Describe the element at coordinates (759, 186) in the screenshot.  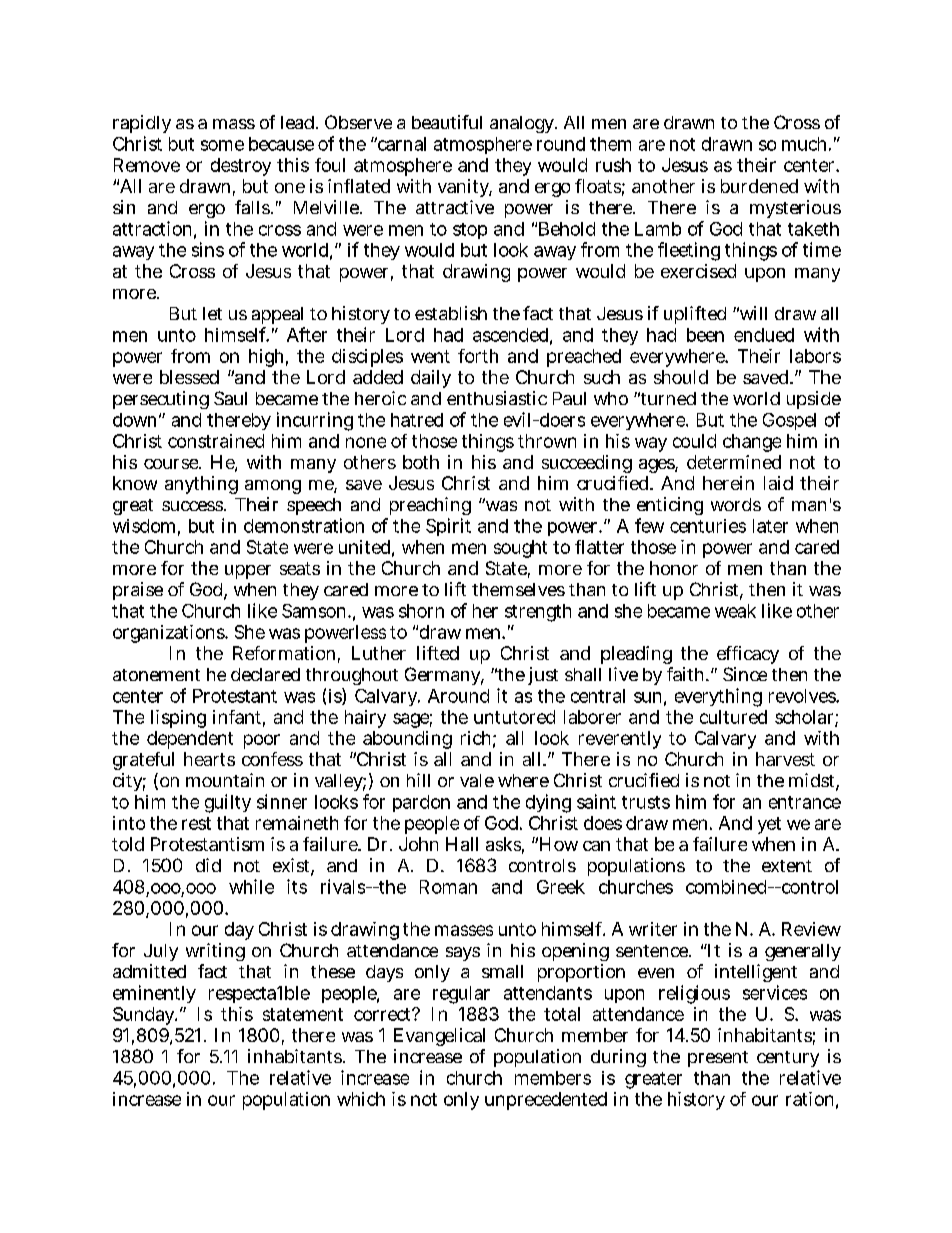
I see `burdened` at that location.
